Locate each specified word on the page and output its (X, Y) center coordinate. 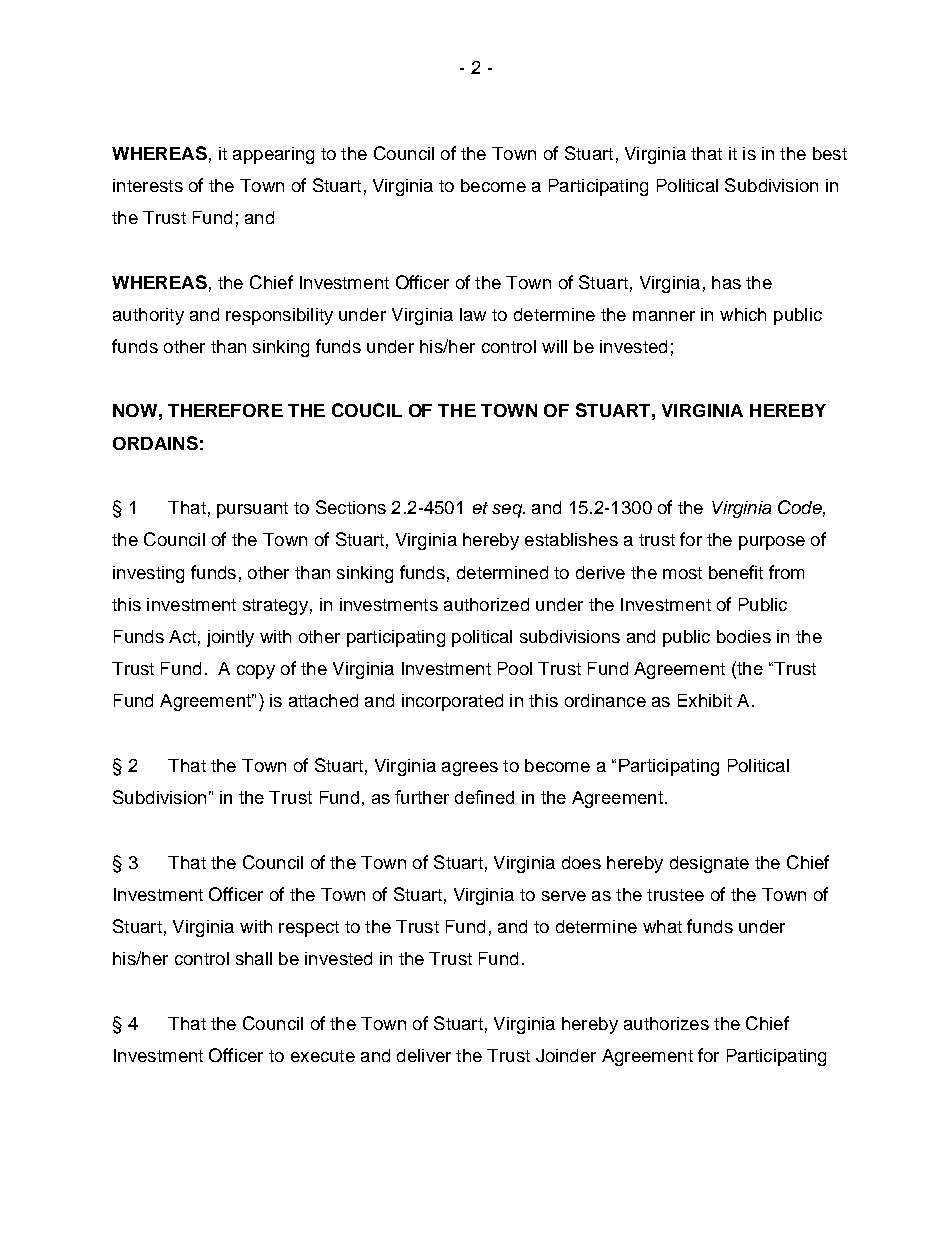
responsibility (279, 316)
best (830, 153)
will (554, 346)
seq (508, 511)
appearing (273, 155)
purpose (772, 543)
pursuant (252, 510)
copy (256, 672)
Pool (515, 668)
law (473, 314)
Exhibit (705, 700)
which (743, 314)
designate (709, 864)
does (581, 862)
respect (309, 929)
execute (323, 1056)
